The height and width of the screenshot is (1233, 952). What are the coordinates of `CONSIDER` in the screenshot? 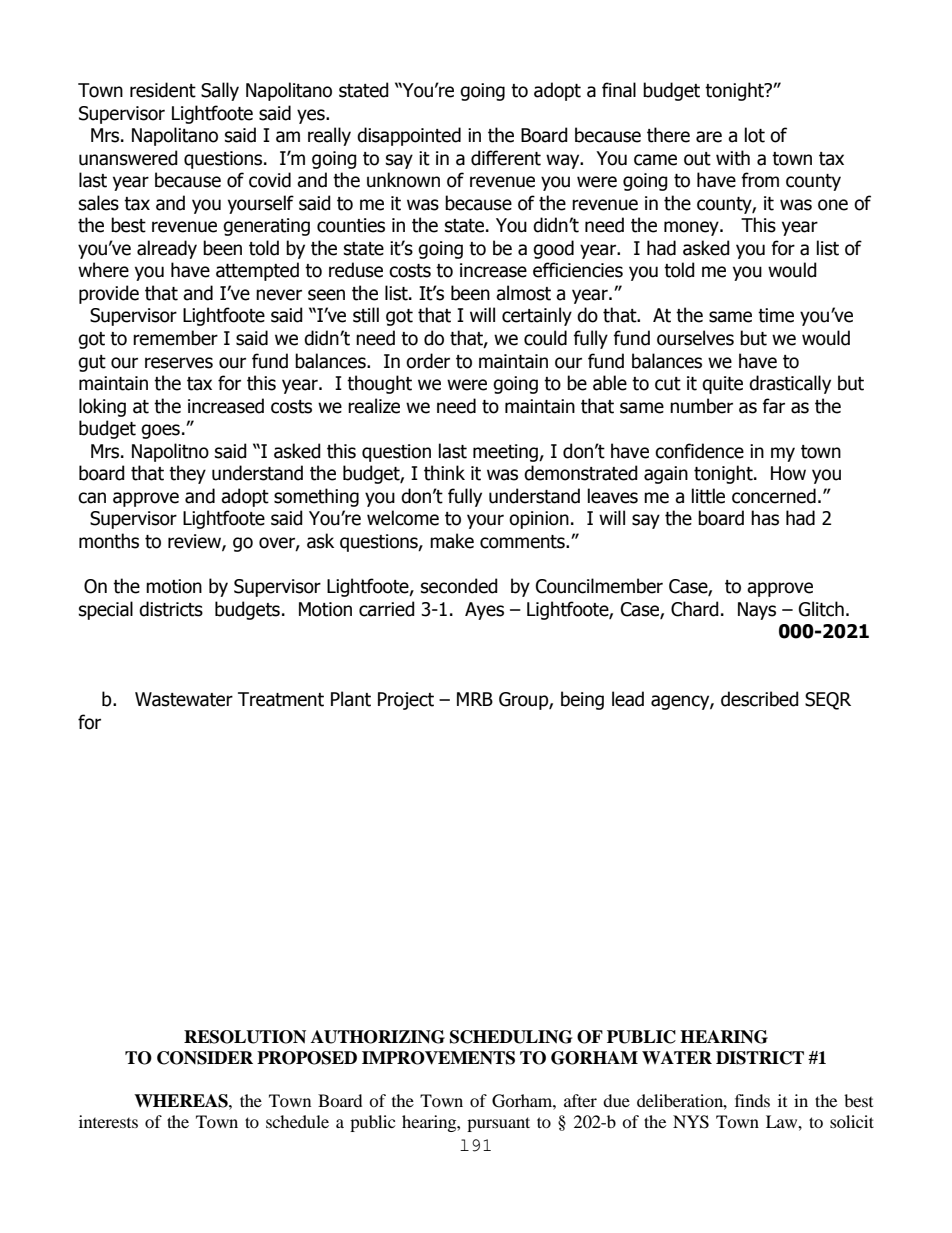 It's located at (205, 1058).
